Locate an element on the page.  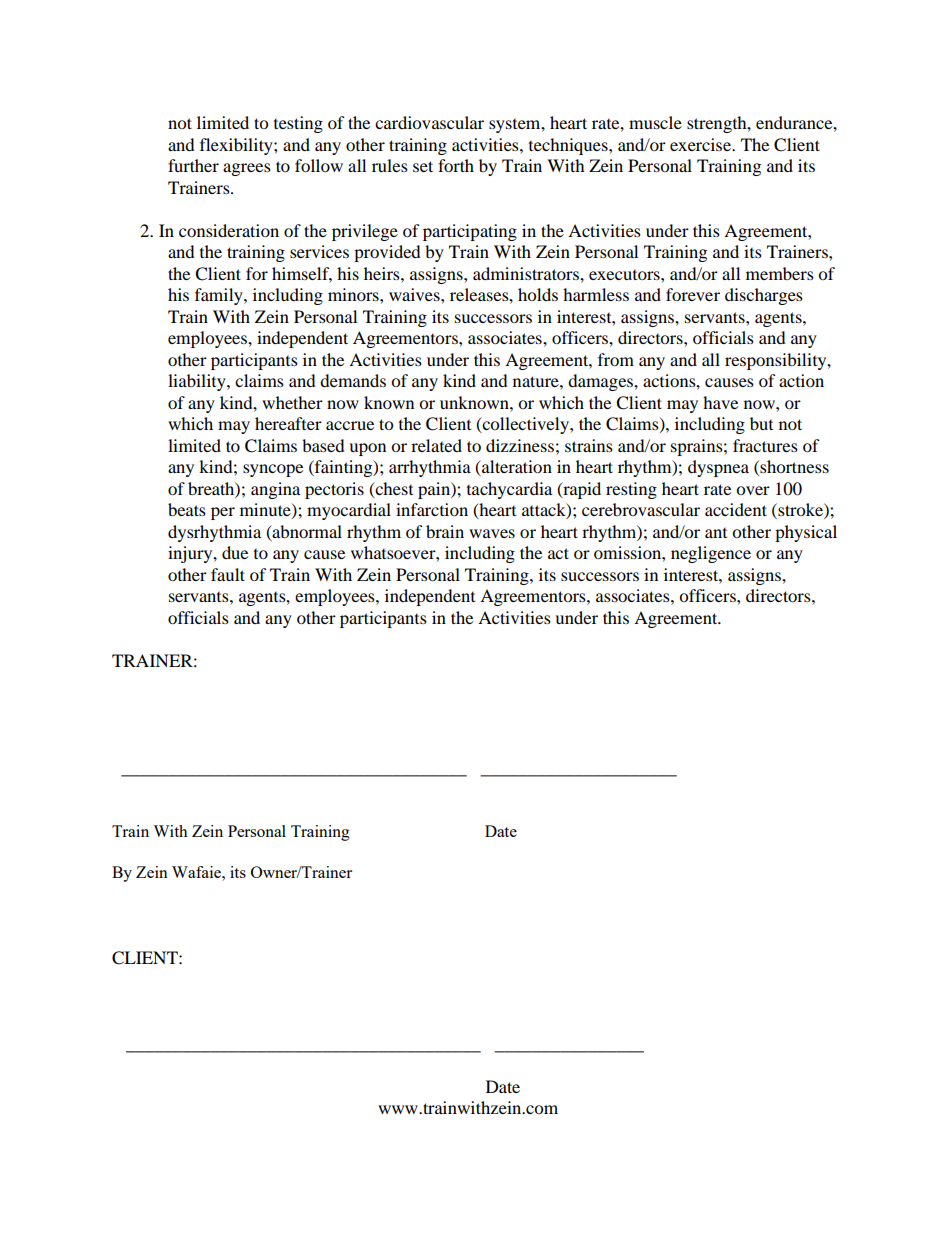
syncope is located at coordinates (273, 470).
